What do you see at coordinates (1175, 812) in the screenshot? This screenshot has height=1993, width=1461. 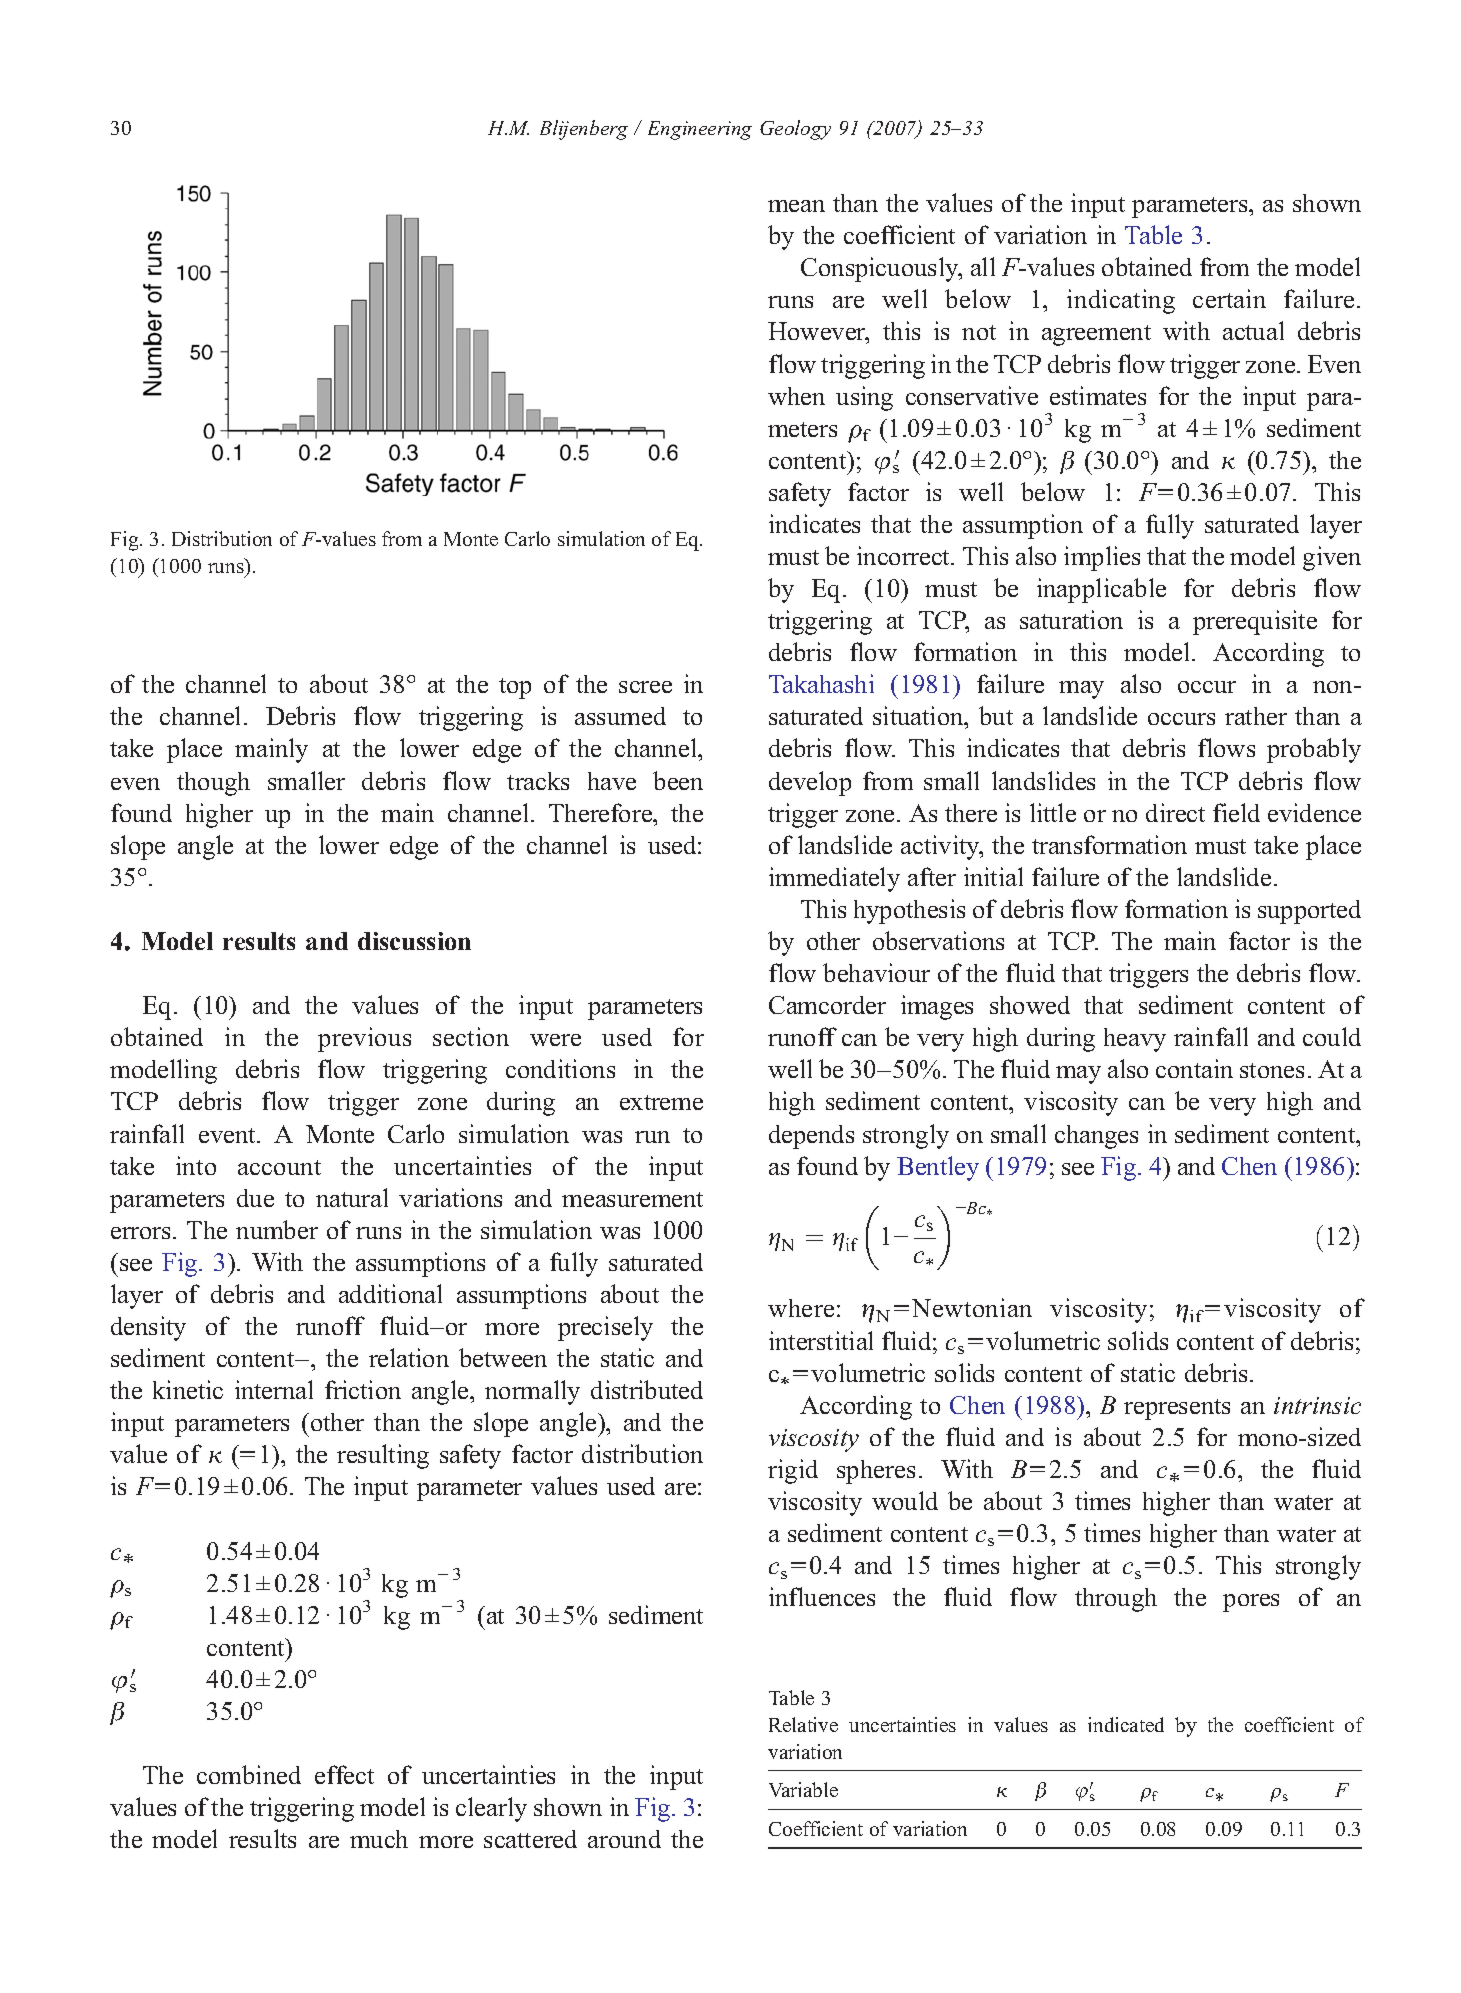 I see `direct` at bounding box center [1175, 812].
